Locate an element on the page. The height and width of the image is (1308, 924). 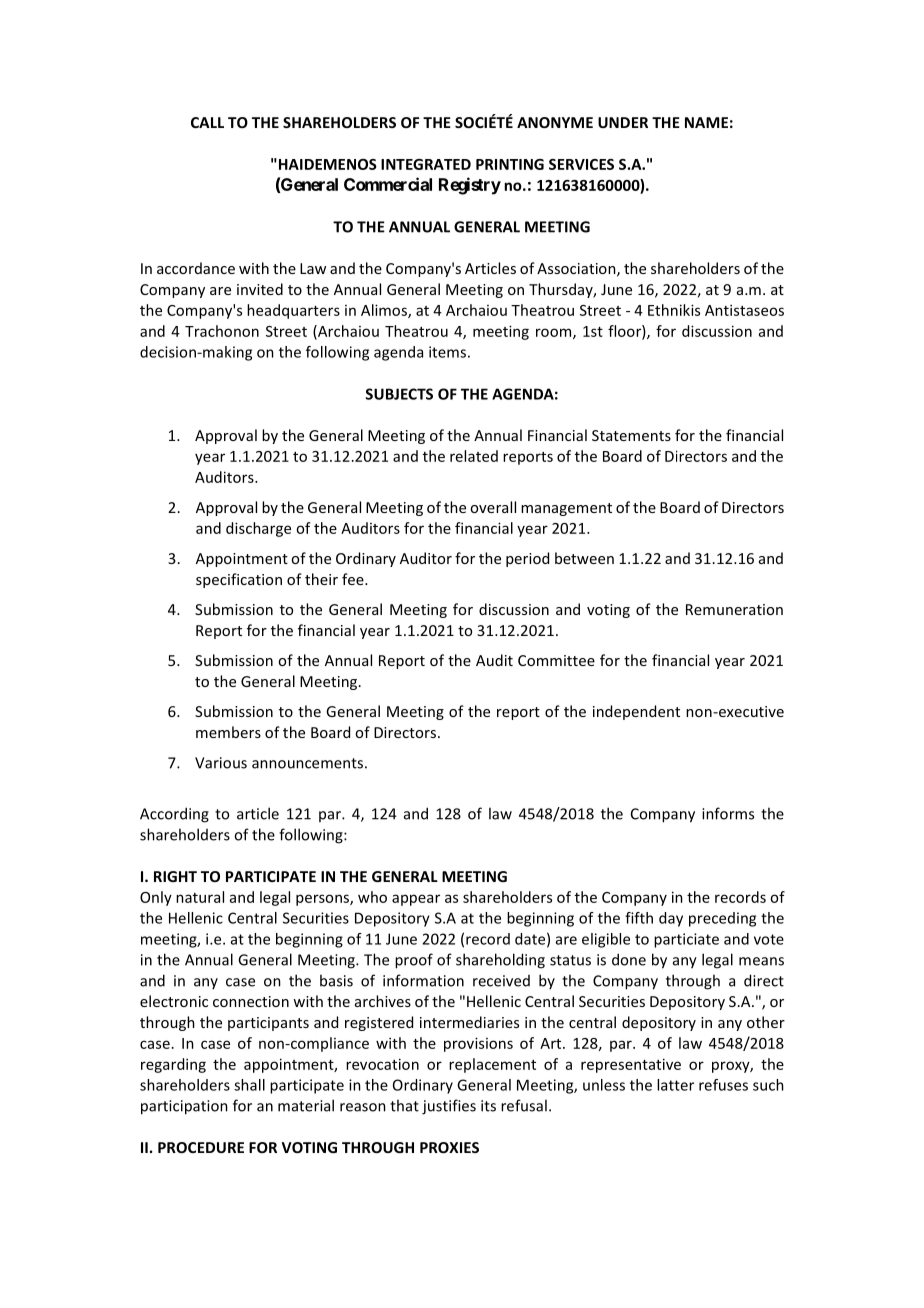
justifies is located at coordinates (449, 1107).
